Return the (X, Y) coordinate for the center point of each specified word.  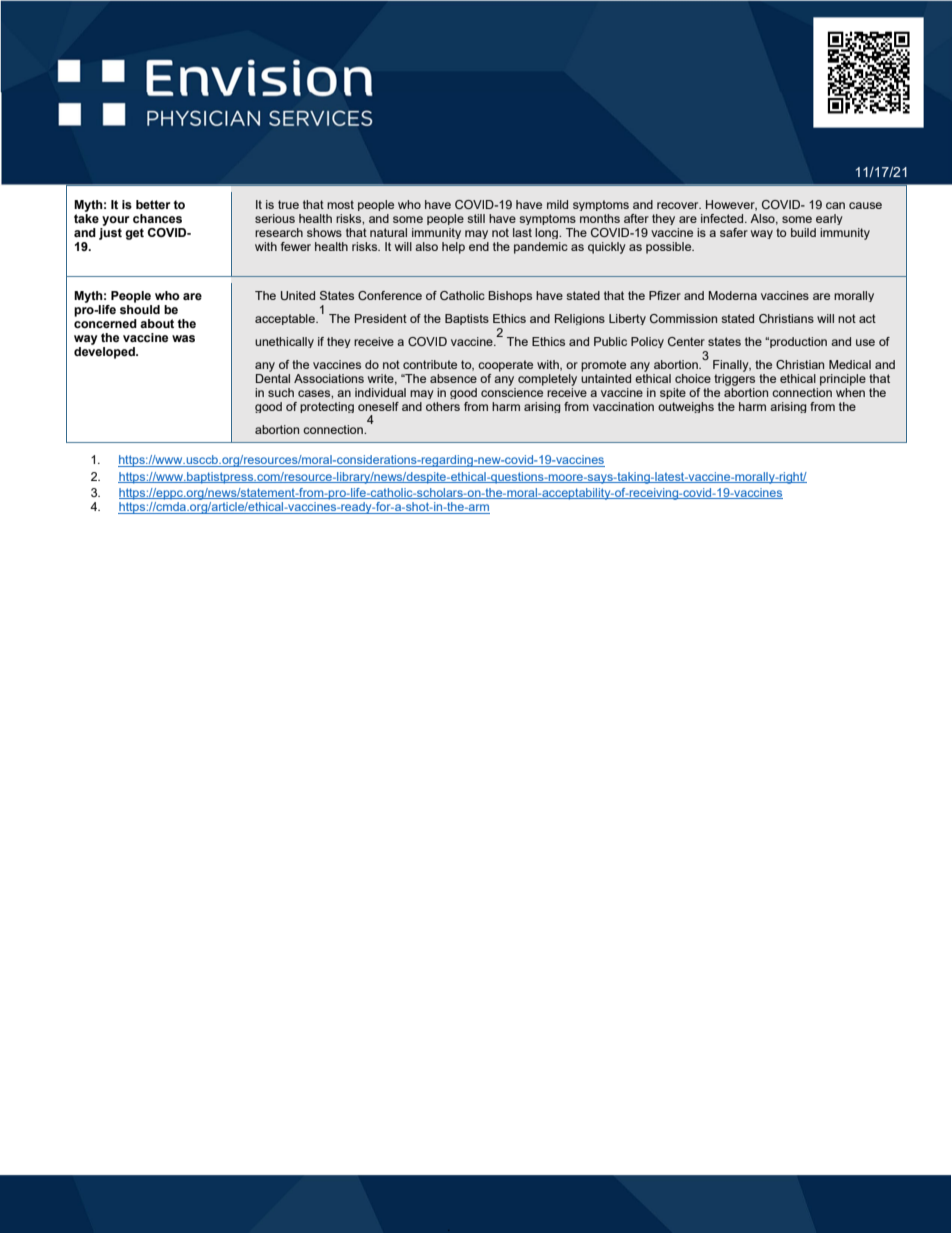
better (153, 204)
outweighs (686, 407)
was (183, 338)
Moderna (733, 295)
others (443, 406)
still (476, 218)
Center (686, 341)
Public (610, 341)
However (731, 205)
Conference (390, 295)
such (281, 392)
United (298, 295)
